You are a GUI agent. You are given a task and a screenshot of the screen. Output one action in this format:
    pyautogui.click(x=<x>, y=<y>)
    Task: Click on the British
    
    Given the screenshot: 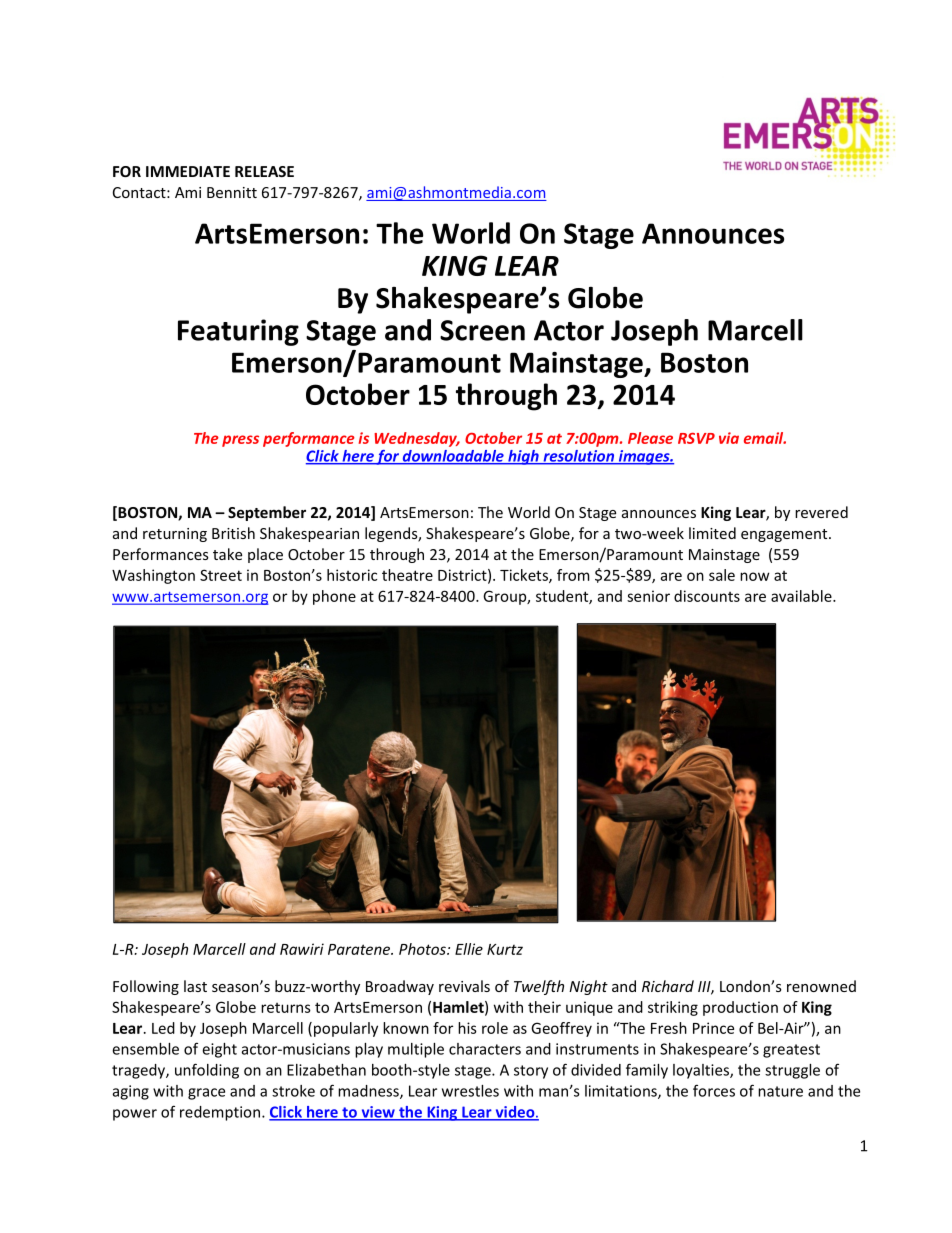 What is the action you would take?
    pyautogui.click(x=233, y=533)
